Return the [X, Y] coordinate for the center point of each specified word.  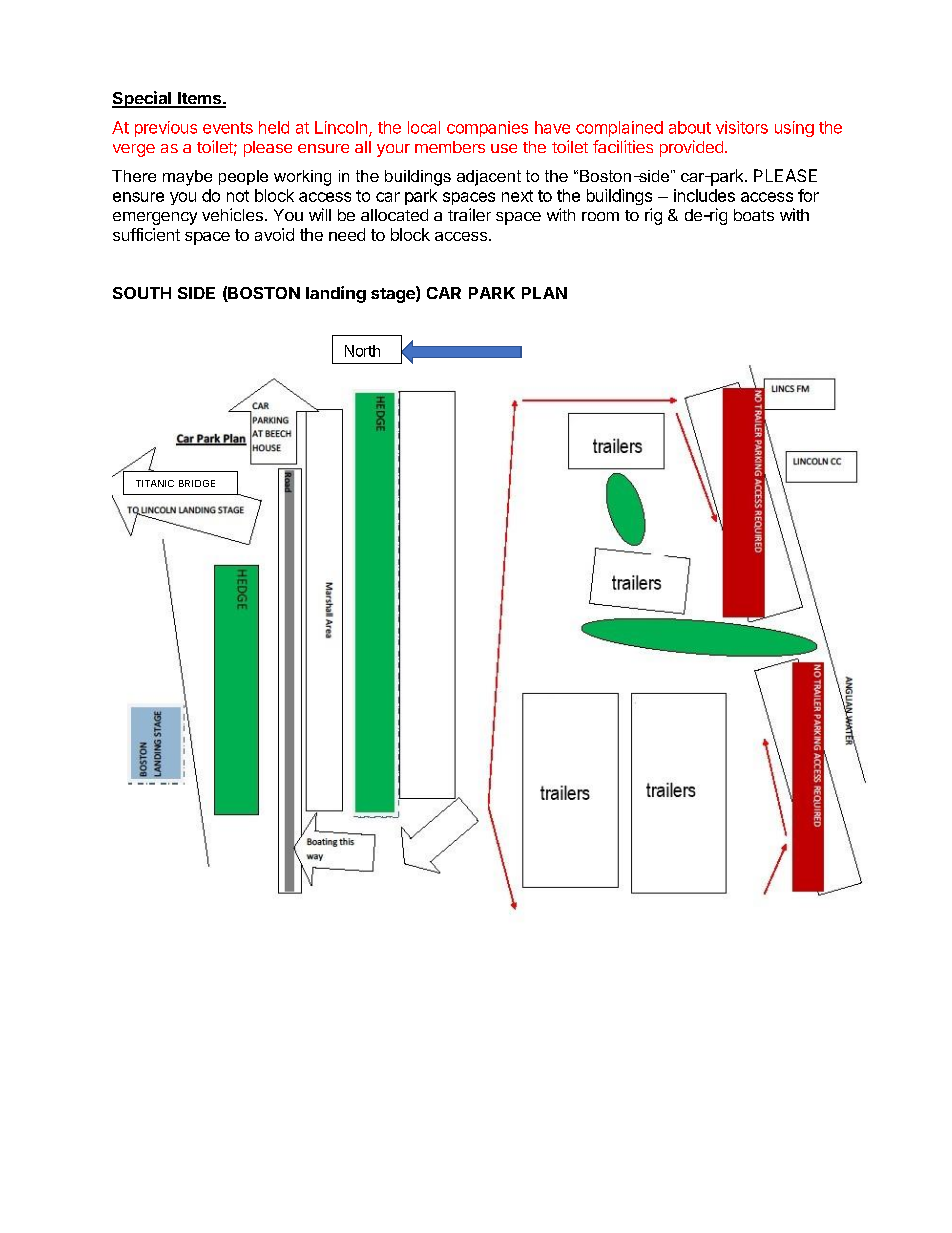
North [362, 351]
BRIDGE [197, 483]
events [228, 128]
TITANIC [155, 483]
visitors [742, 127]
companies [487, 129]
